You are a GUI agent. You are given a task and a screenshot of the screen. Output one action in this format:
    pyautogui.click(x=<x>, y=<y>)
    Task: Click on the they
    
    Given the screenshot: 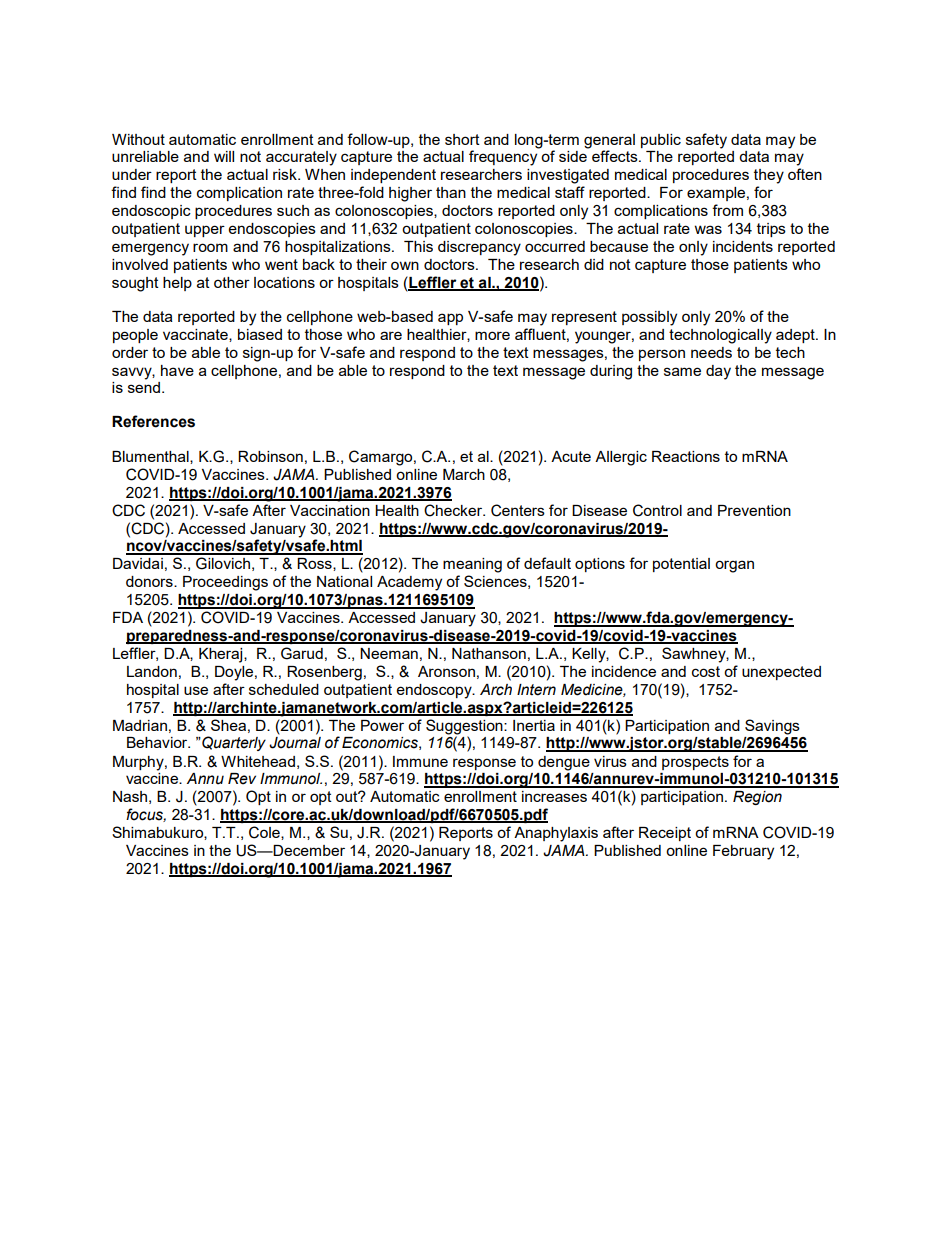 What is the action you would take?
    pyautogui.click(x=769, y=176)
